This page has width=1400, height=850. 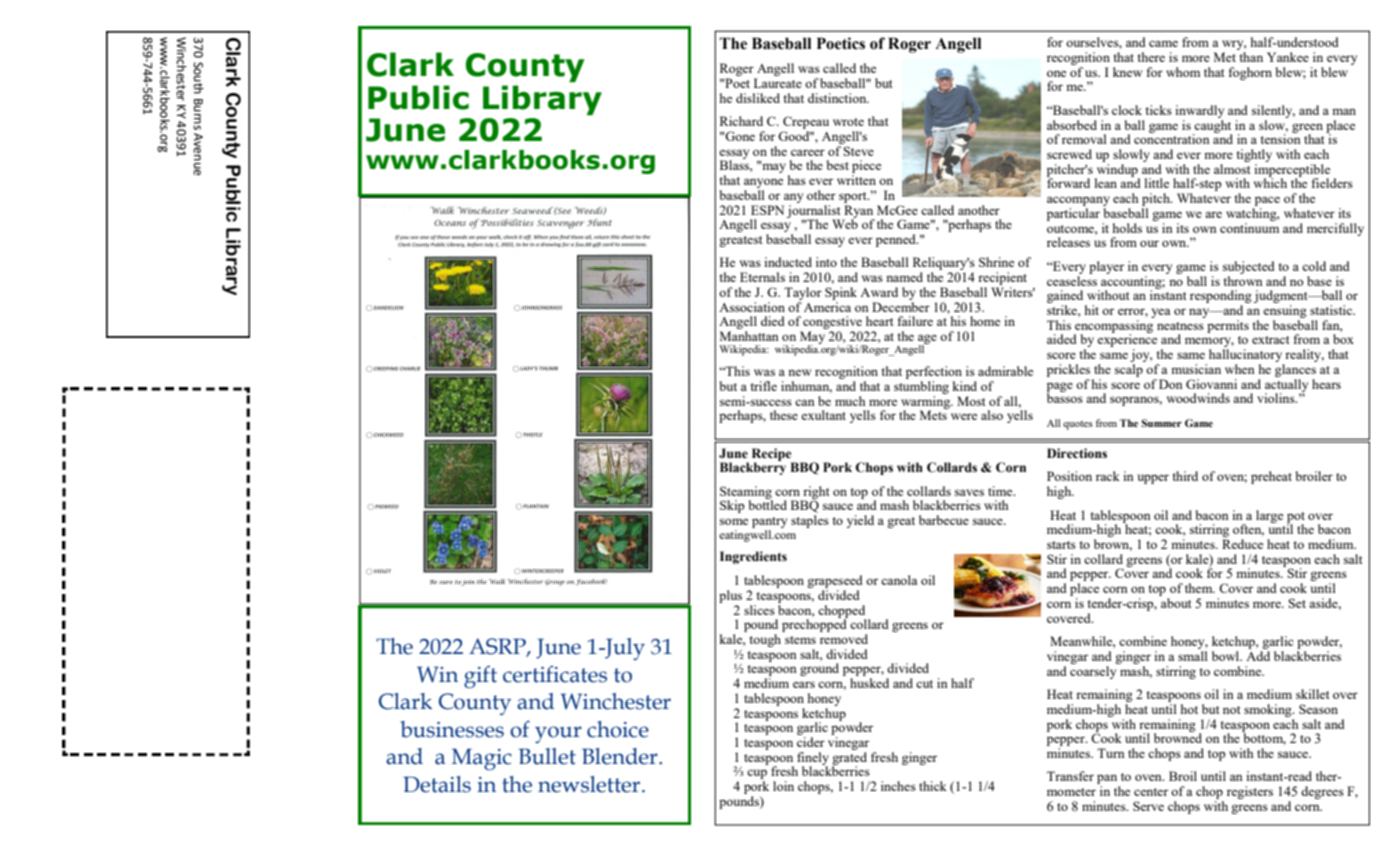 I want to click on Reduce, so click(x=1242, y=544).
